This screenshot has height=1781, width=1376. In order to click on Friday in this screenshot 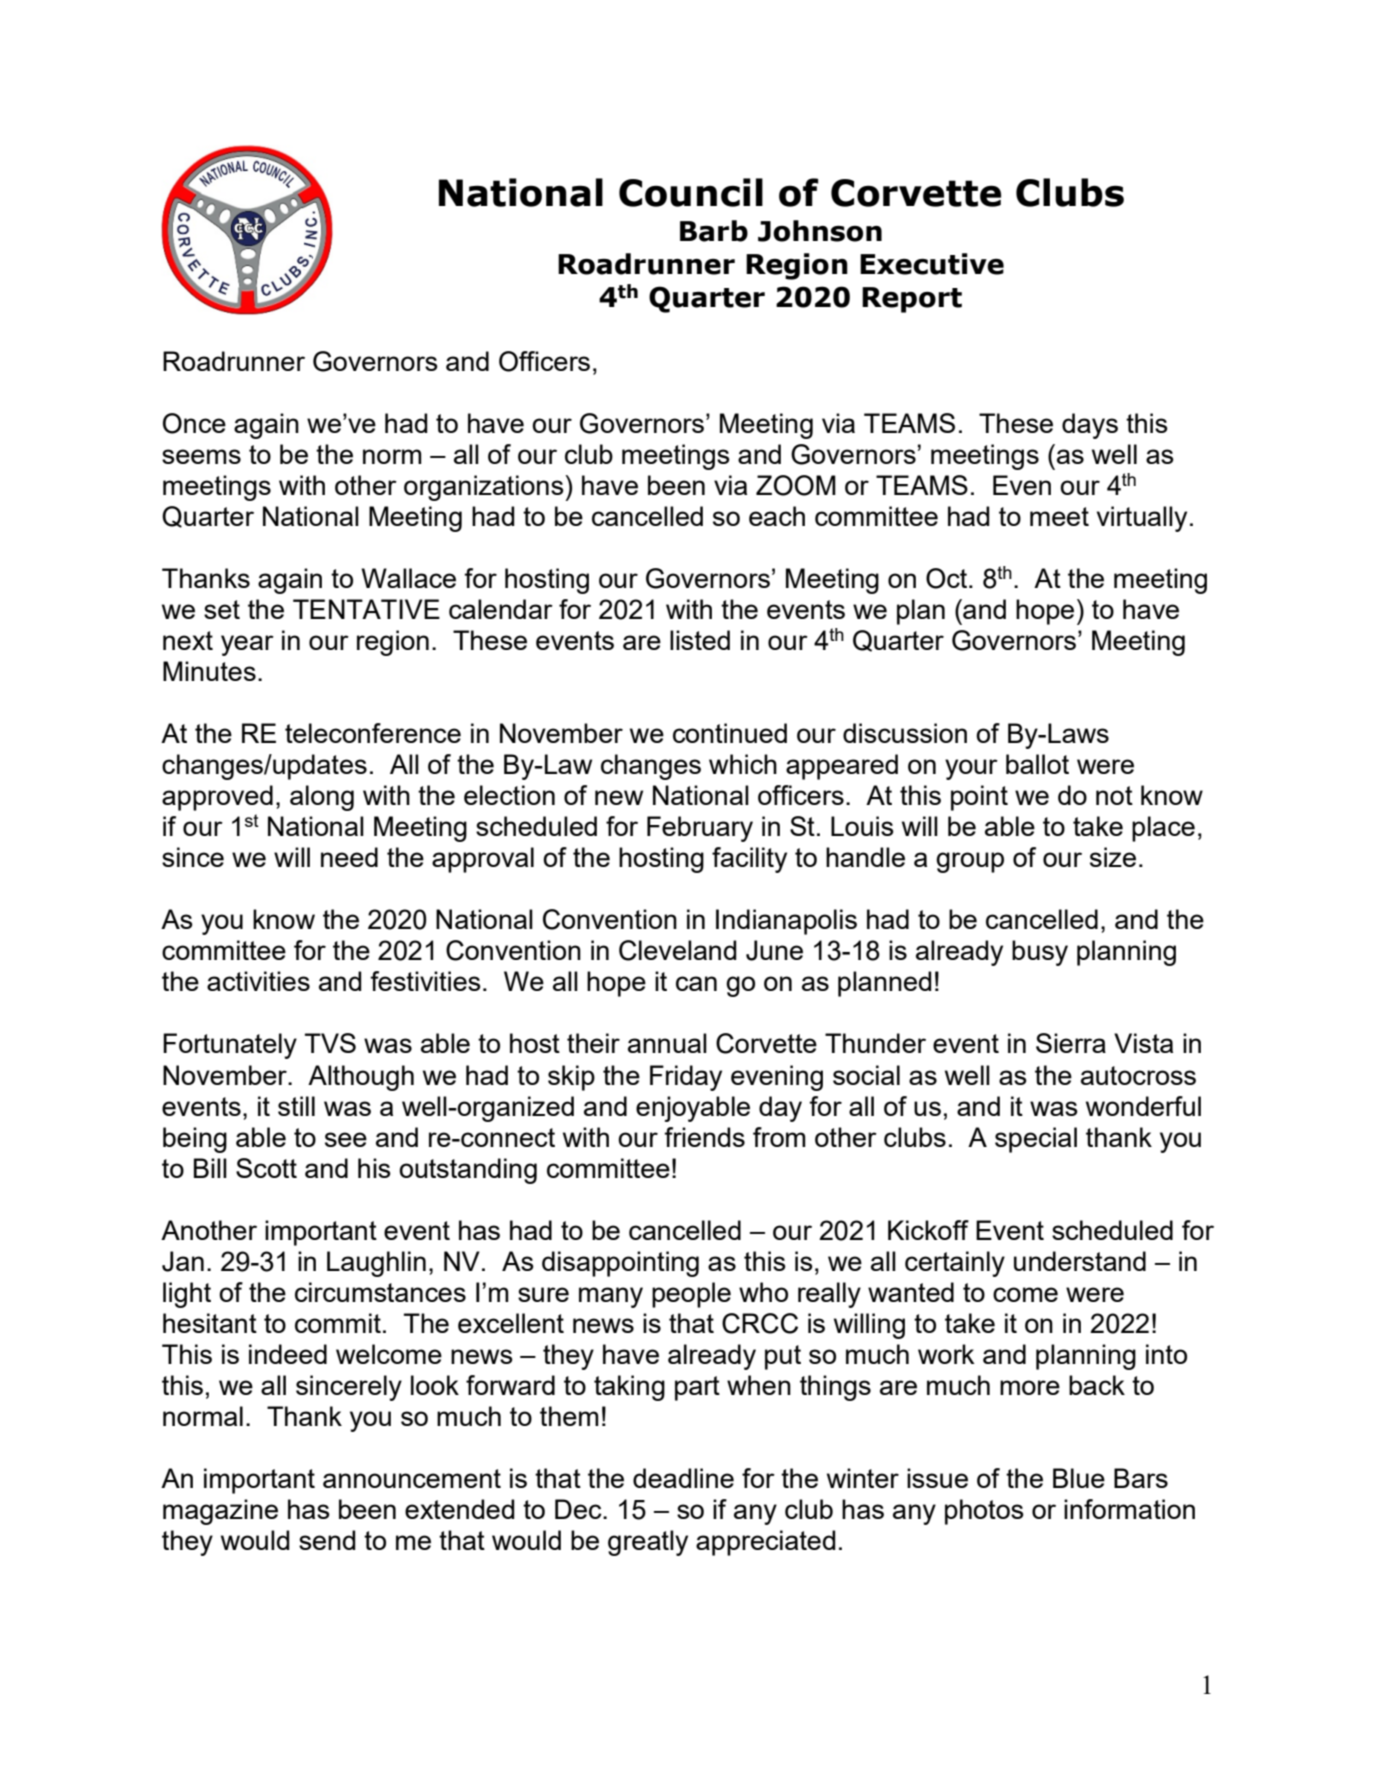, I will do `click(686, 1078)`.
